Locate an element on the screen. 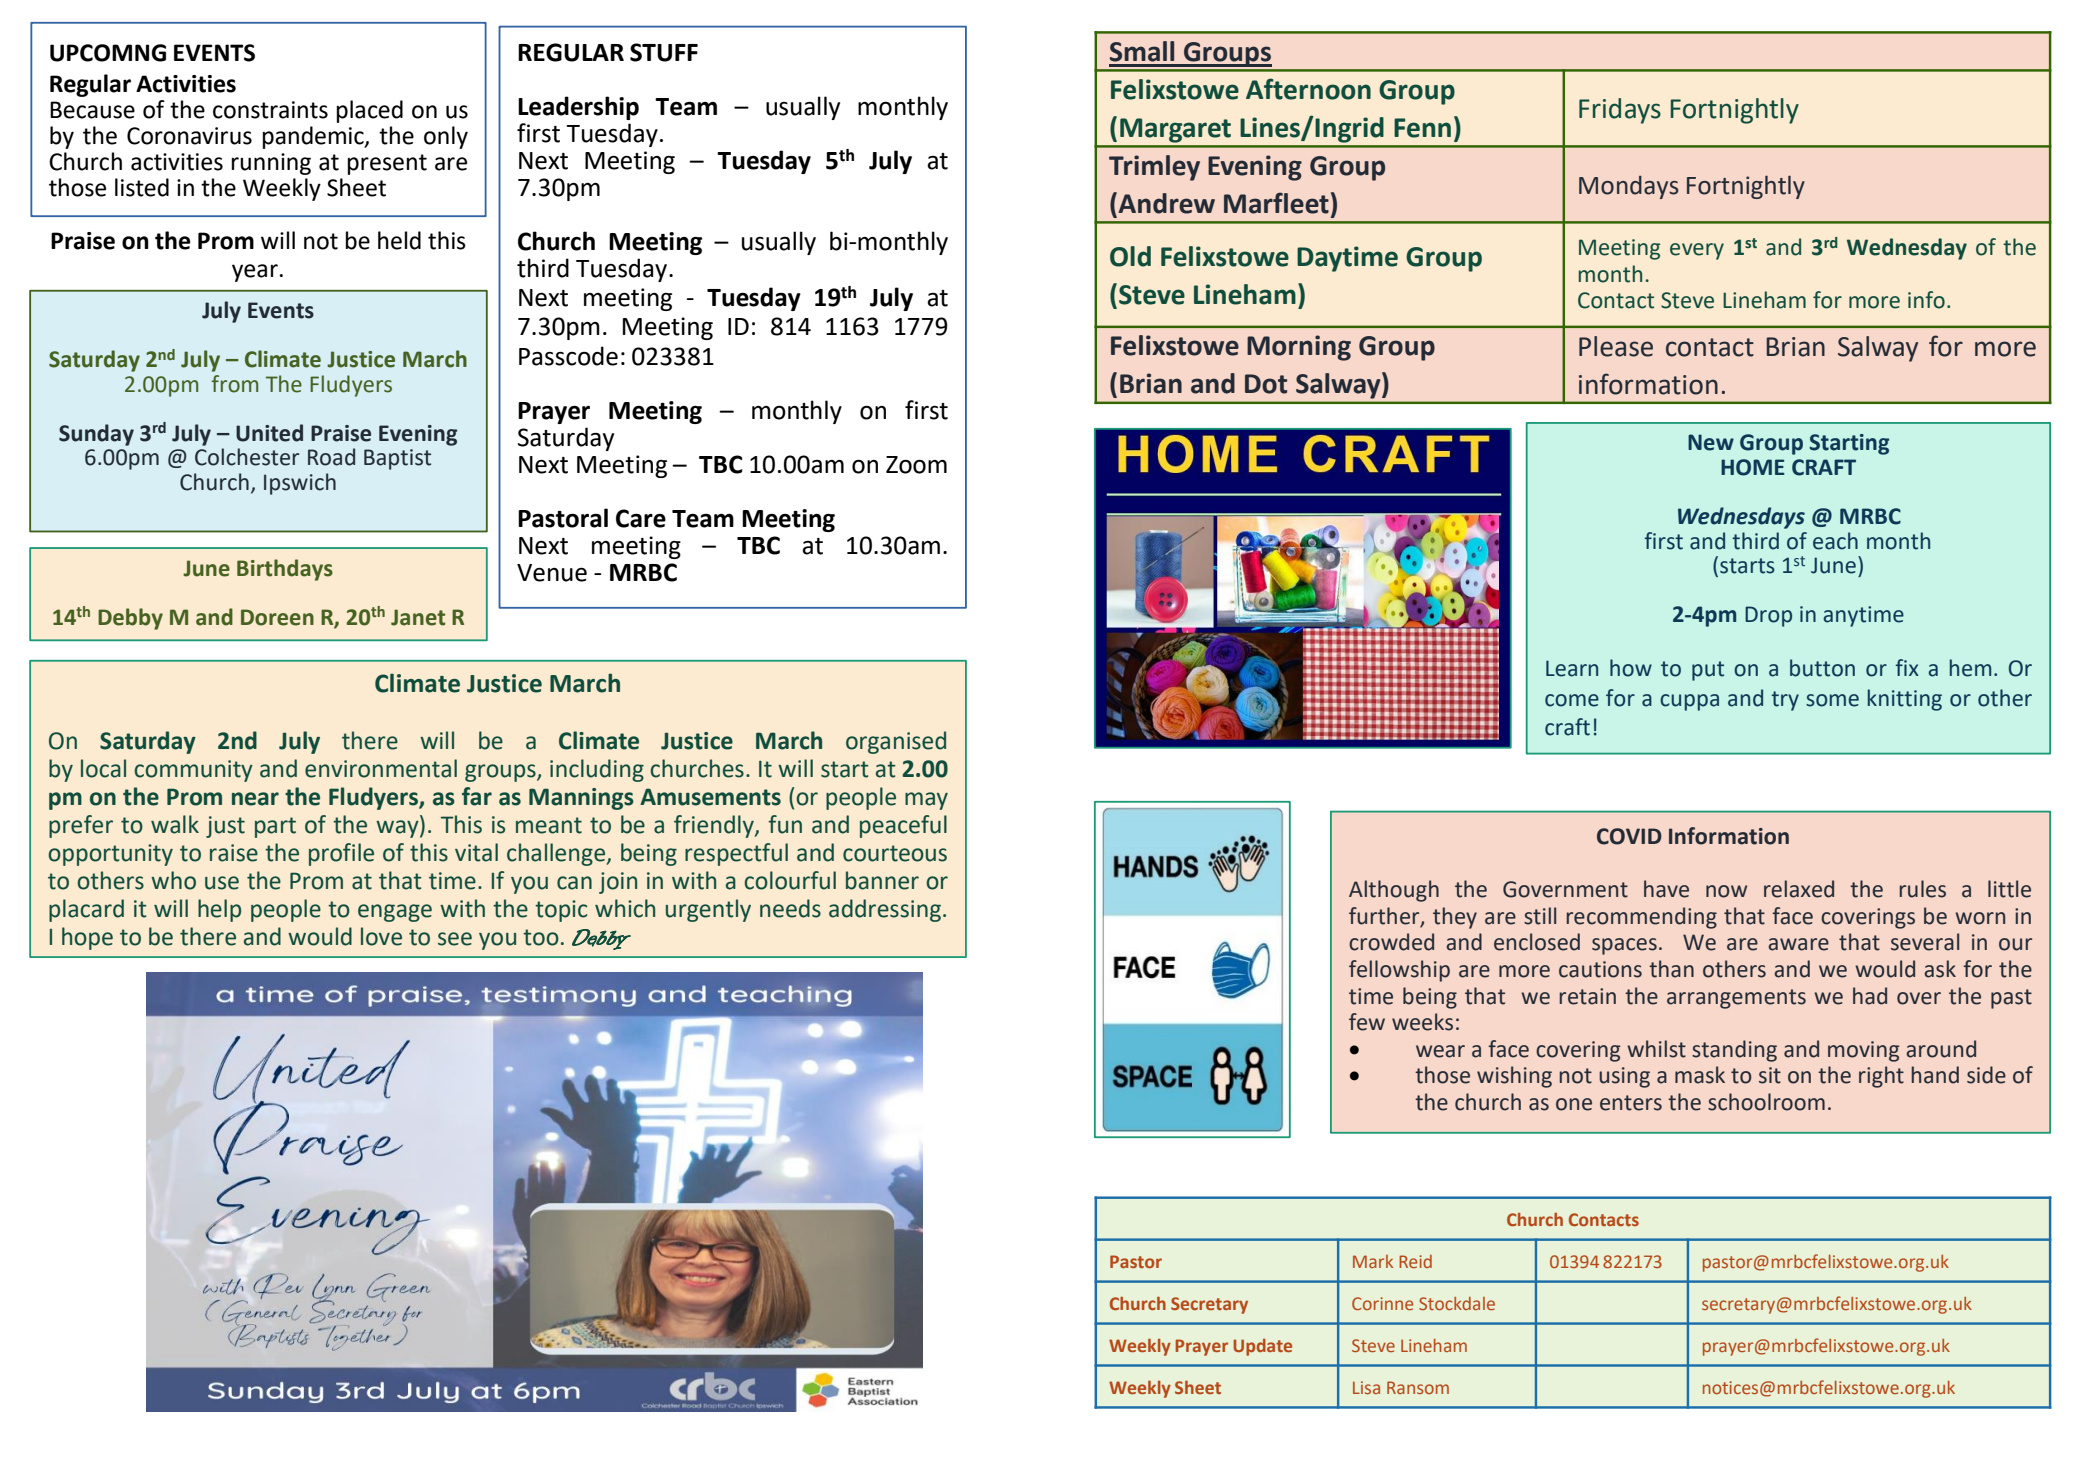 The width and height of the screenshot is (2075, 1467). Update is located at coordinates (1262, 1347).
